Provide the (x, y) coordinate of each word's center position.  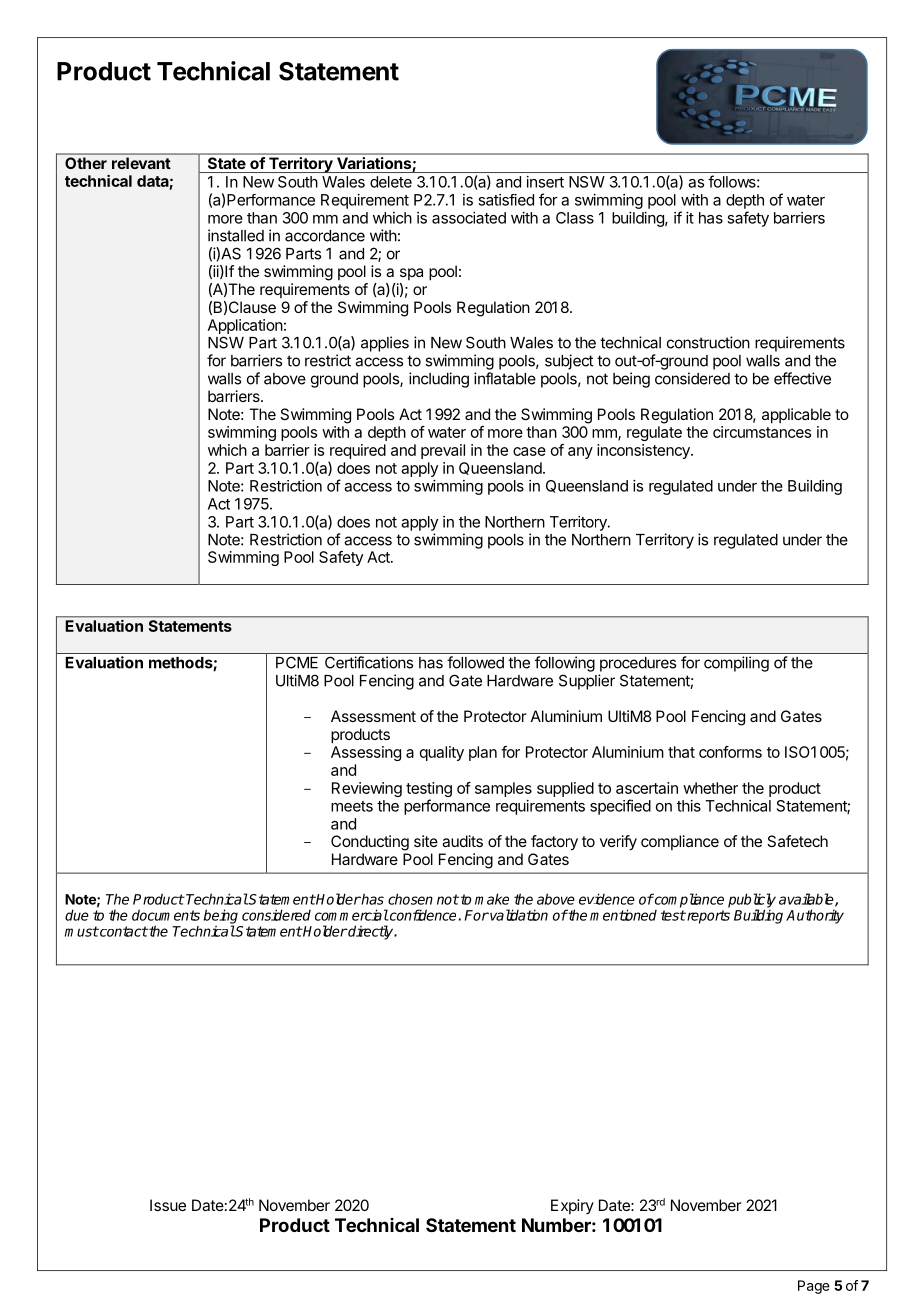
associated (469, 218)
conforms (730, 752)
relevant (141, 163)
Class (575, 218)
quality (442, 753)
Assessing (366, 753)
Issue (168, 1205)
